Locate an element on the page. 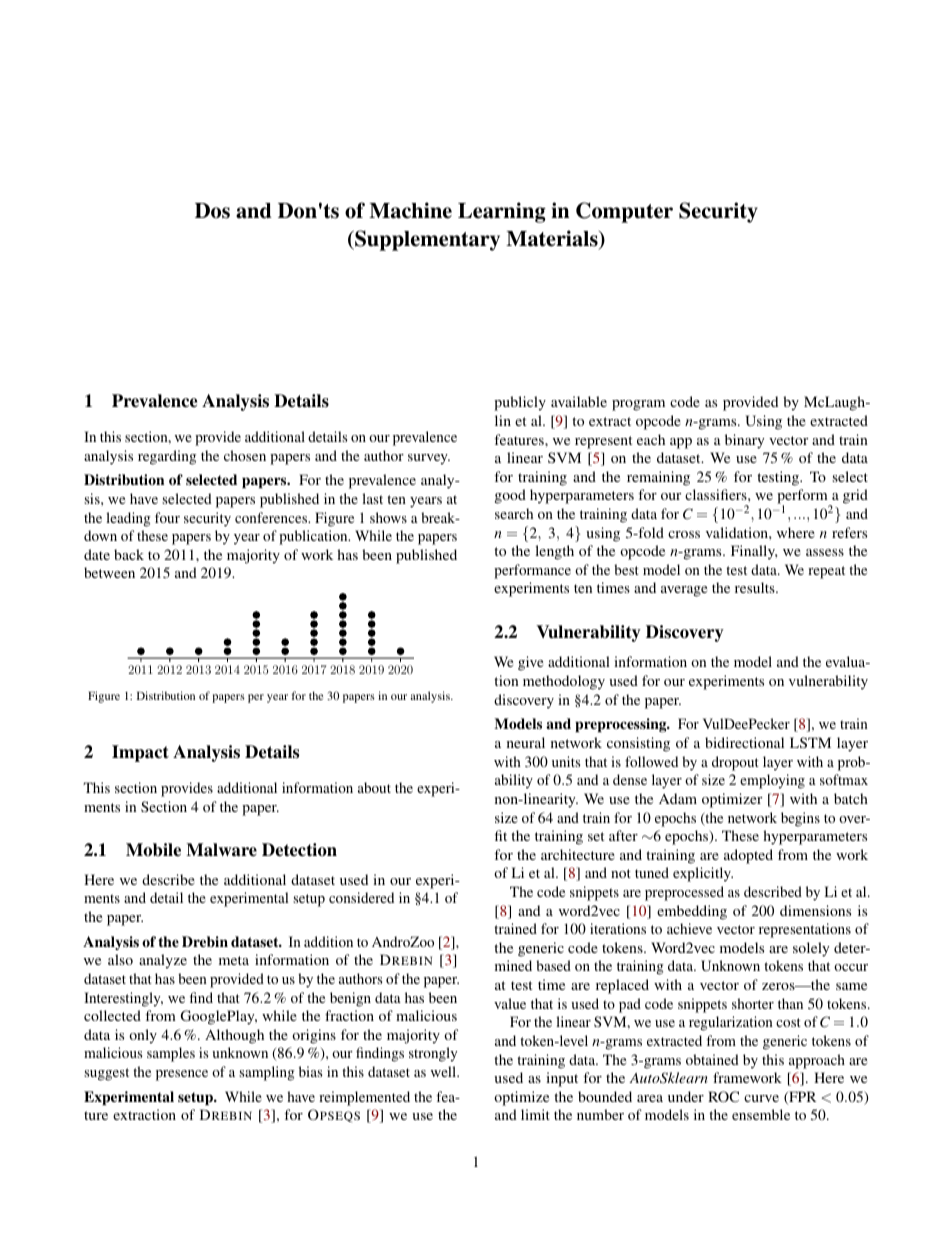  give is located at coordinates (530, 663).
